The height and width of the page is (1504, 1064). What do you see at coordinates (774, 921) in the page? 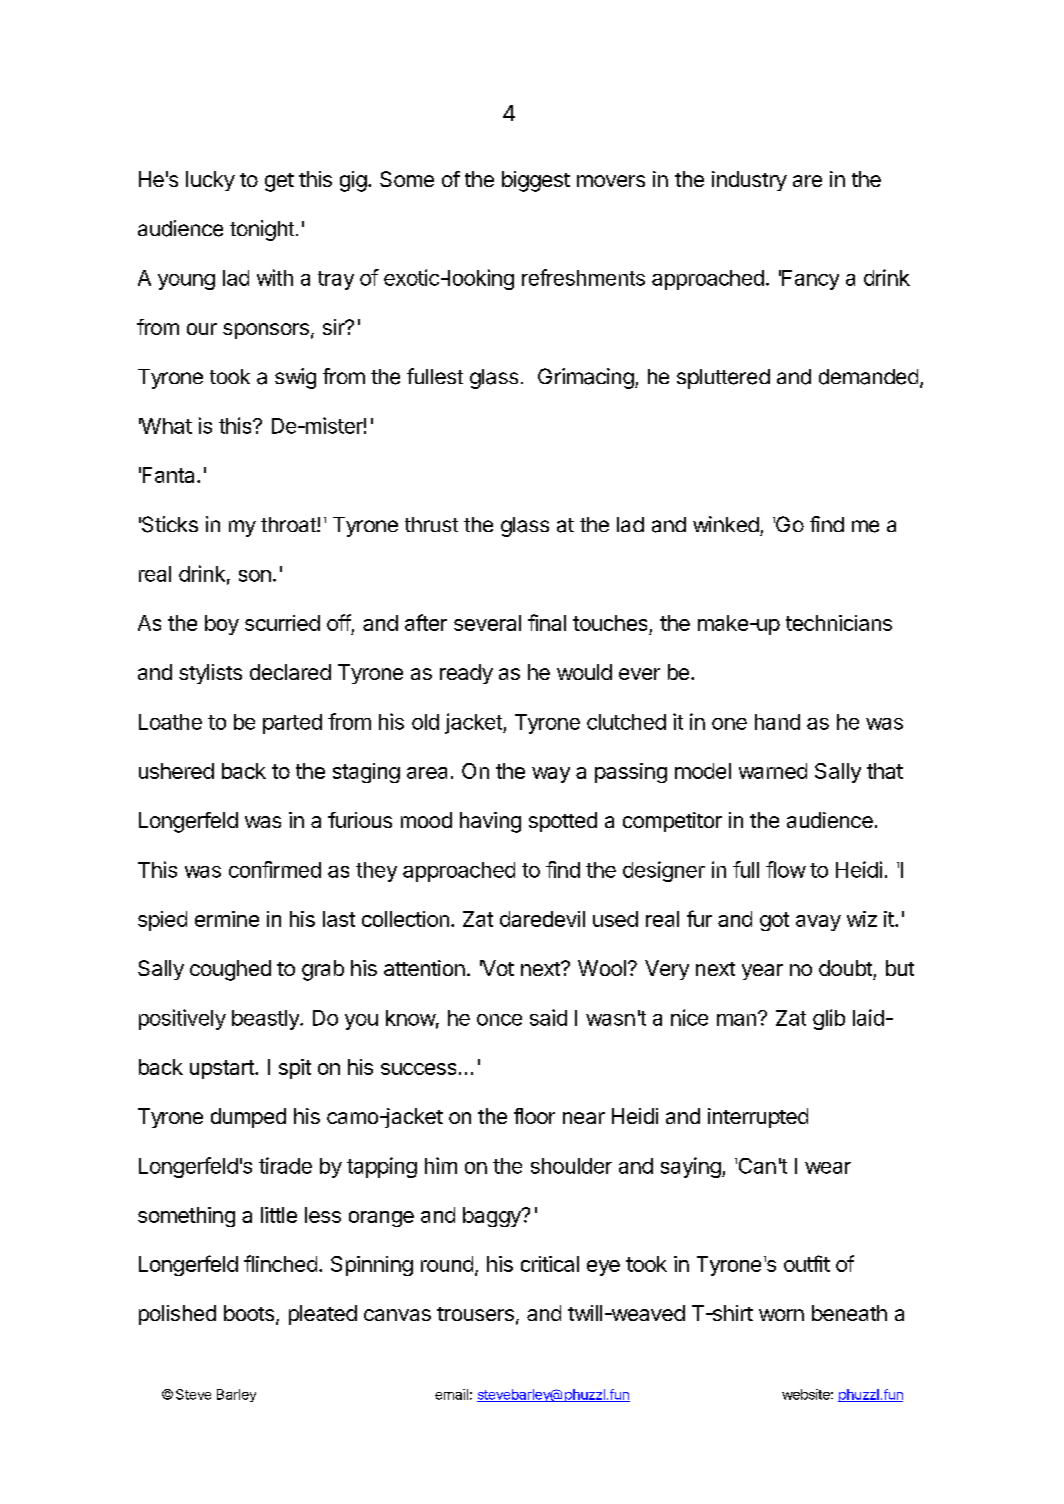
I see `got` at bounding box center [774, 921].
